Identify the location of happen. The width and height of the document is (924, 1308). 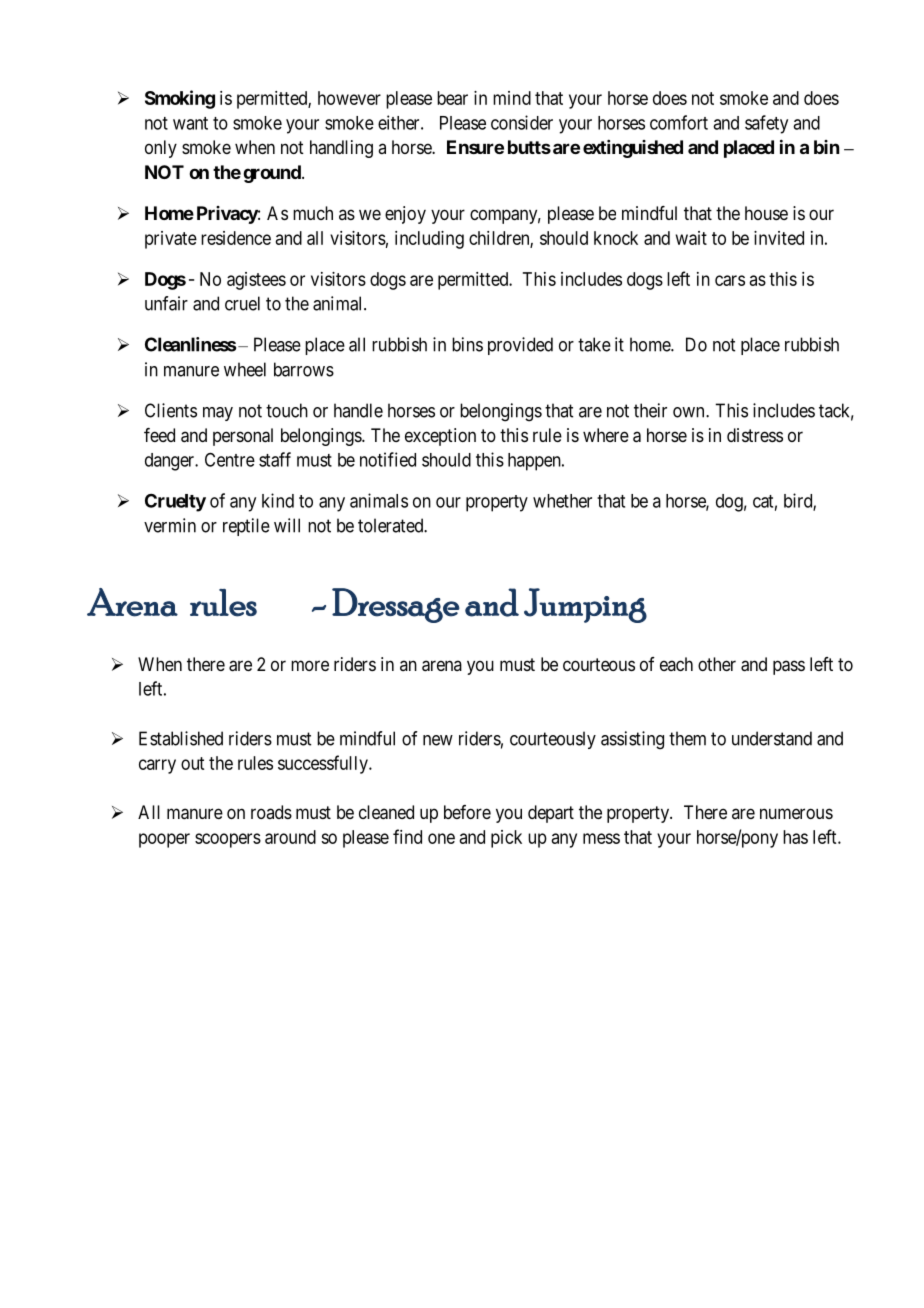
(535, 462).
